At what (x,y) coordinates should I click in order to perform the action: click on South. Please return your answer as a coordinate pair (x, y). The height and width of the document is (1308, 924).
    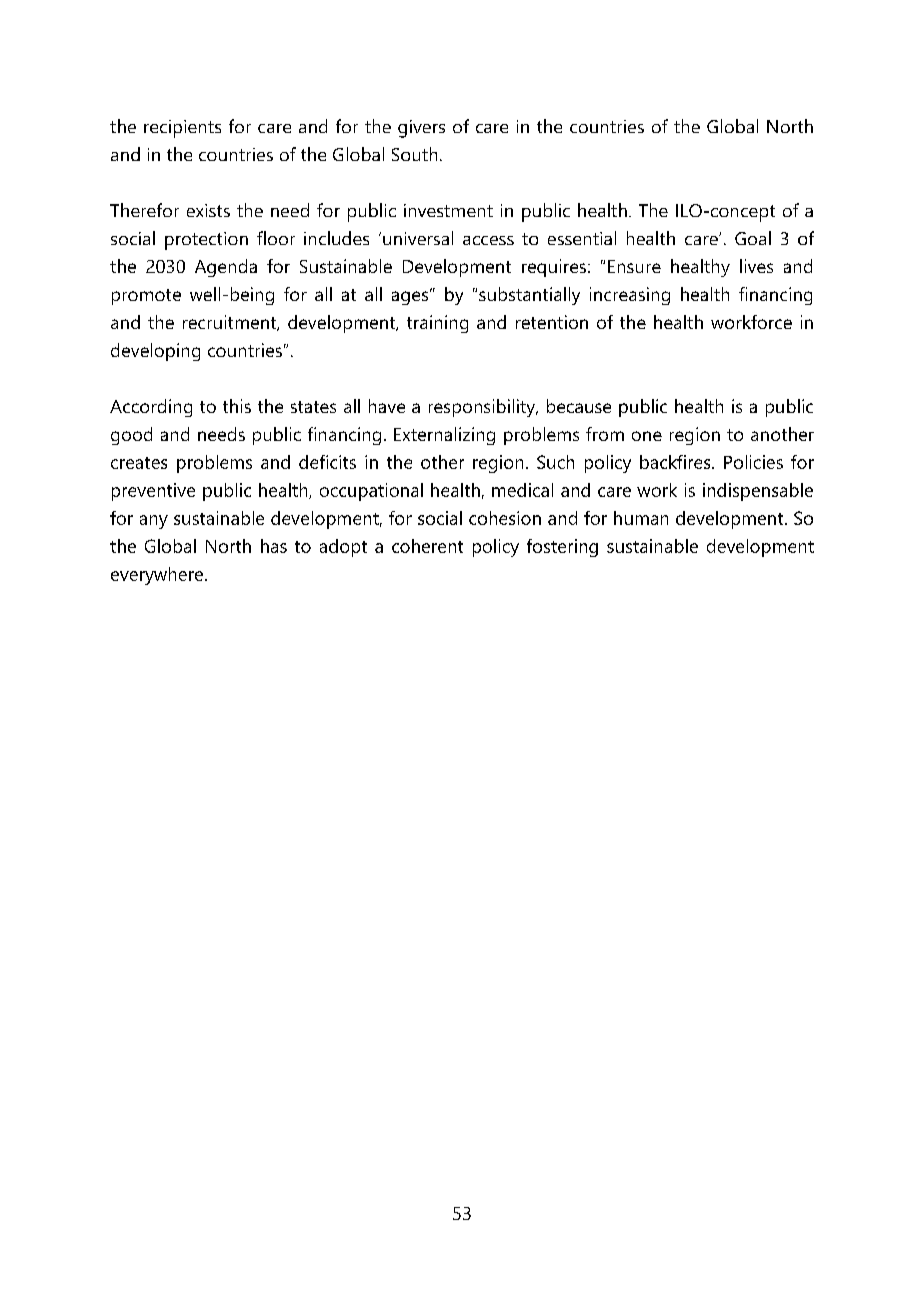
    Looking at the image, I should click on (414, 154).
